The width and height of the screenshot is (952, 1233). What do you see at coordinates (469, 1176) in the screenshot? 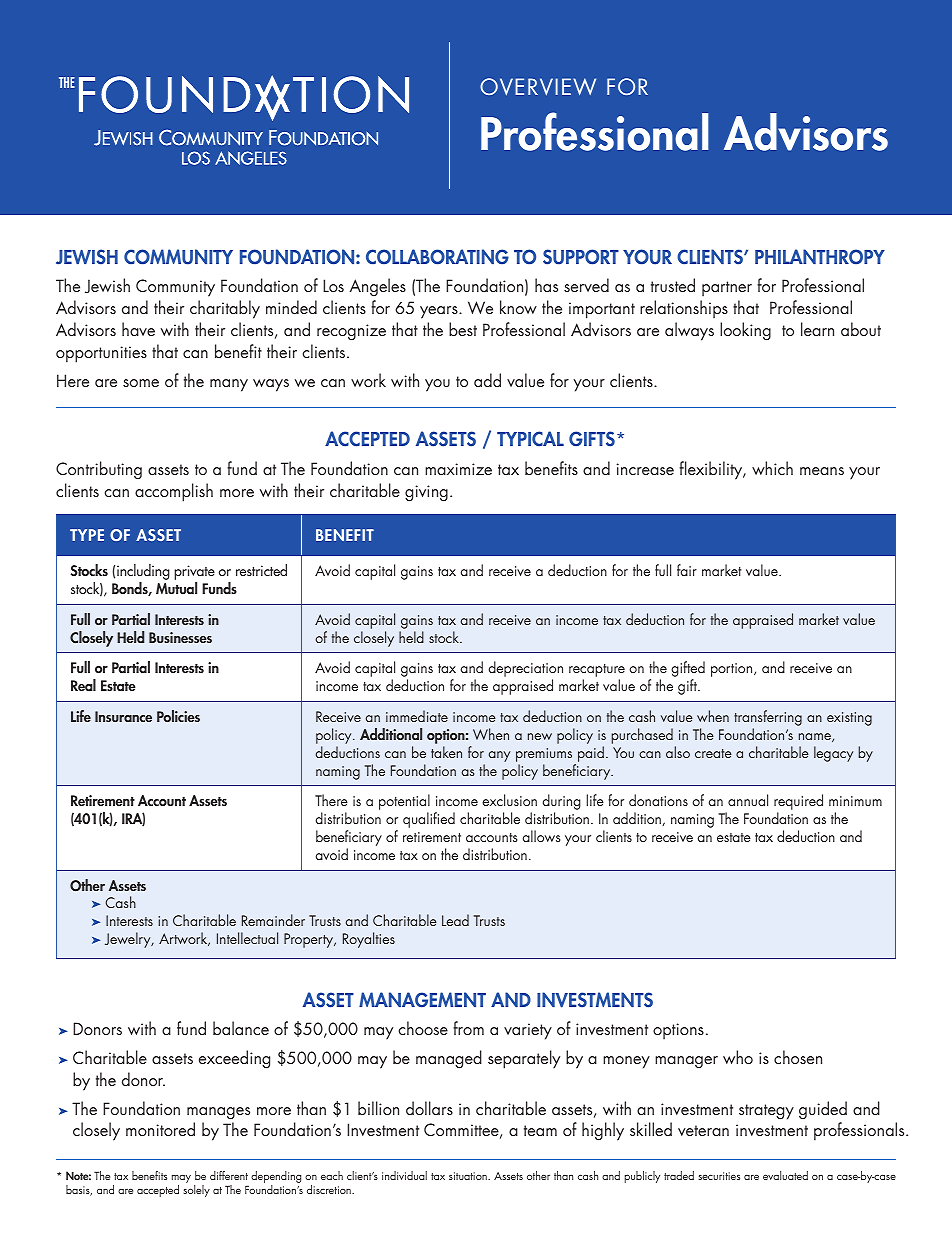
I see `situation` at bounding box center [469, 1176].
